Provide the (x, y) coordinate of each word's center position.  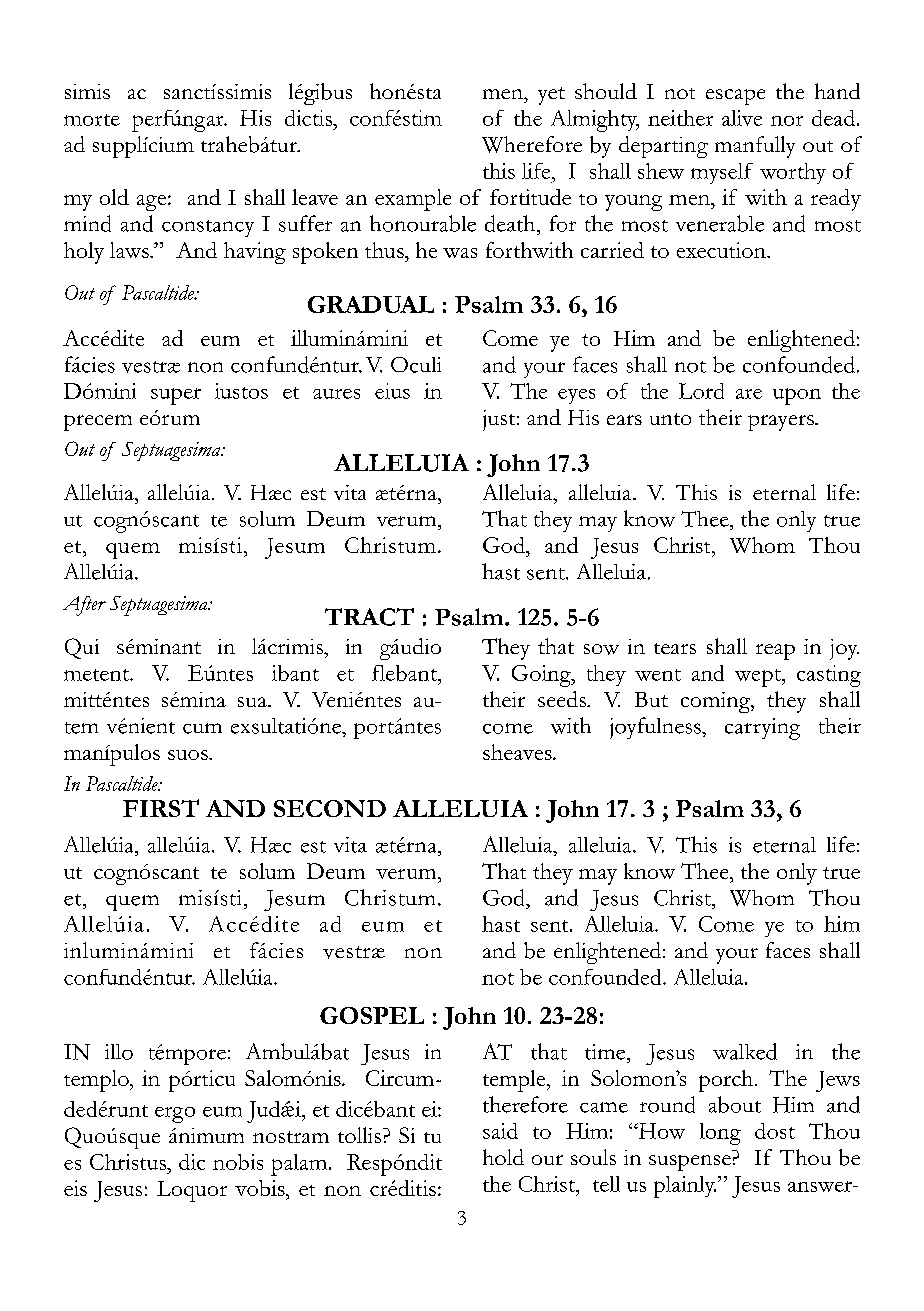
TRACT (369, 617)
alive (742, 118)
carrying (762, 729)
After (84, 606)
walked (745, 1051)
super (176, 396)
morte (92, 120)
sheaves (518, 752)
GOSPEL (372, 1015)
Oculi (416, 365)
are (749, 394)
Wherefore (532, 144)
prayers (782, 423)
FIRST (161, 808)
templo (97, 1081)
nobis (238, 1162)
